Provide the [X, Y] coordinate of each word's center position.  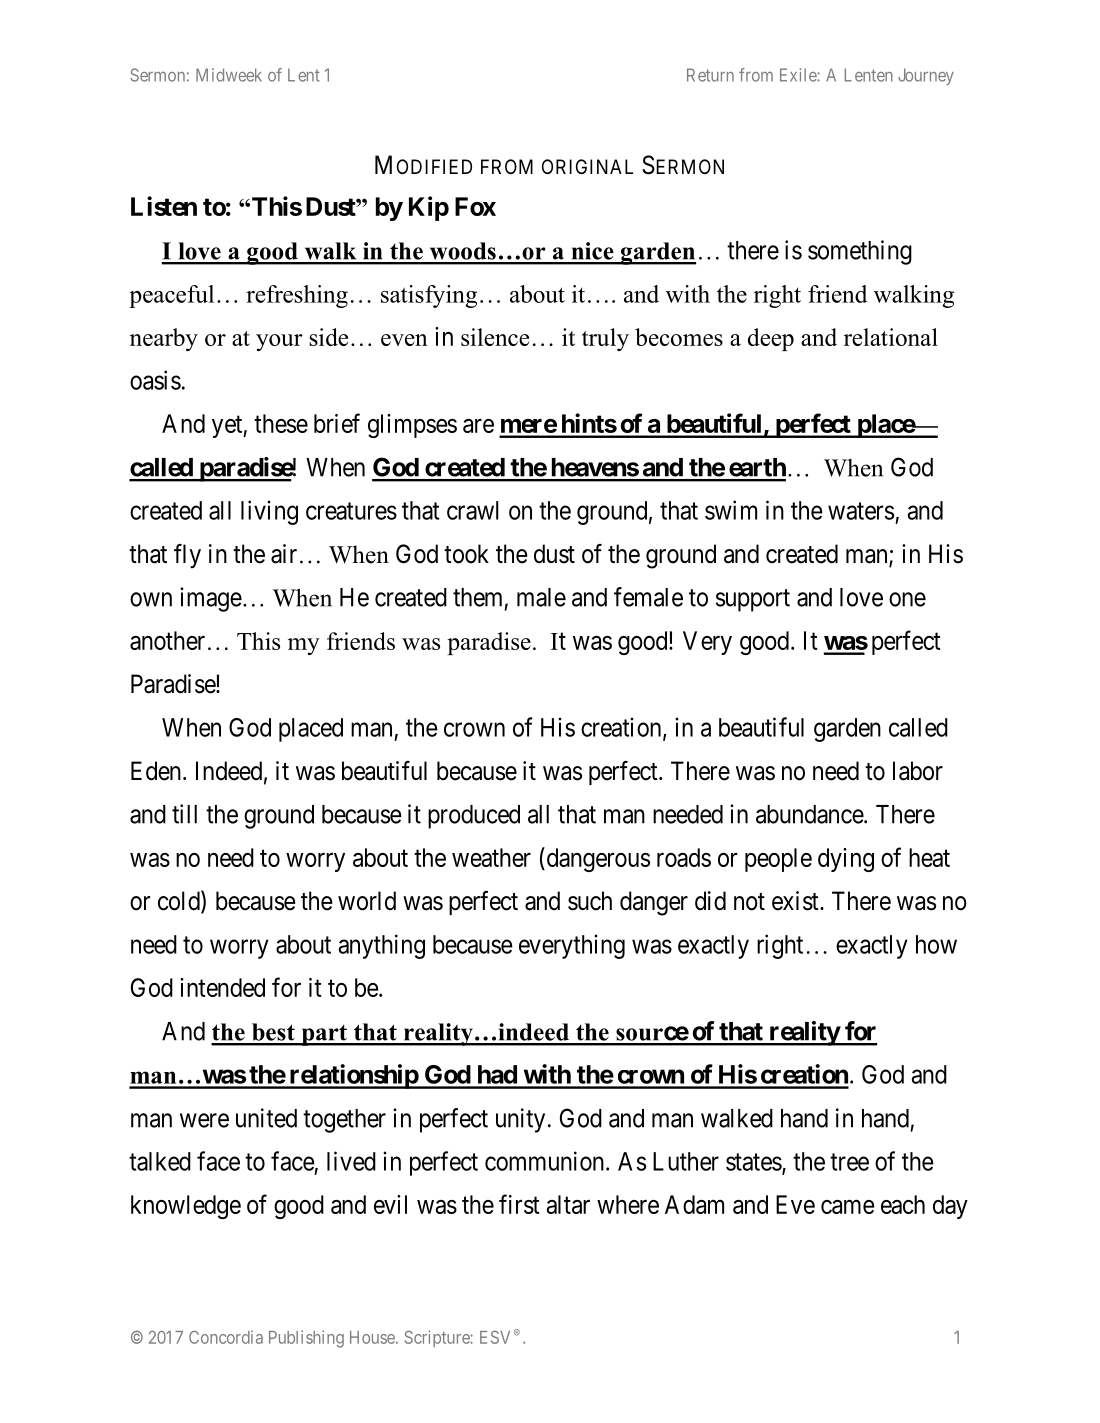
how [936, 944]
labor [918, 771]
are [478, 426]
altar [568, 1204]
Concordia [226, 1337]
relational [891, 337]
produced [474, 817]
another [167, 640]
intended [222, 987]
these [281, 423]
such [590, 901]
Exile [799, 75]
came [848, 1207]
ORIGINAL [587, 166]
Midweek [229, 75]
